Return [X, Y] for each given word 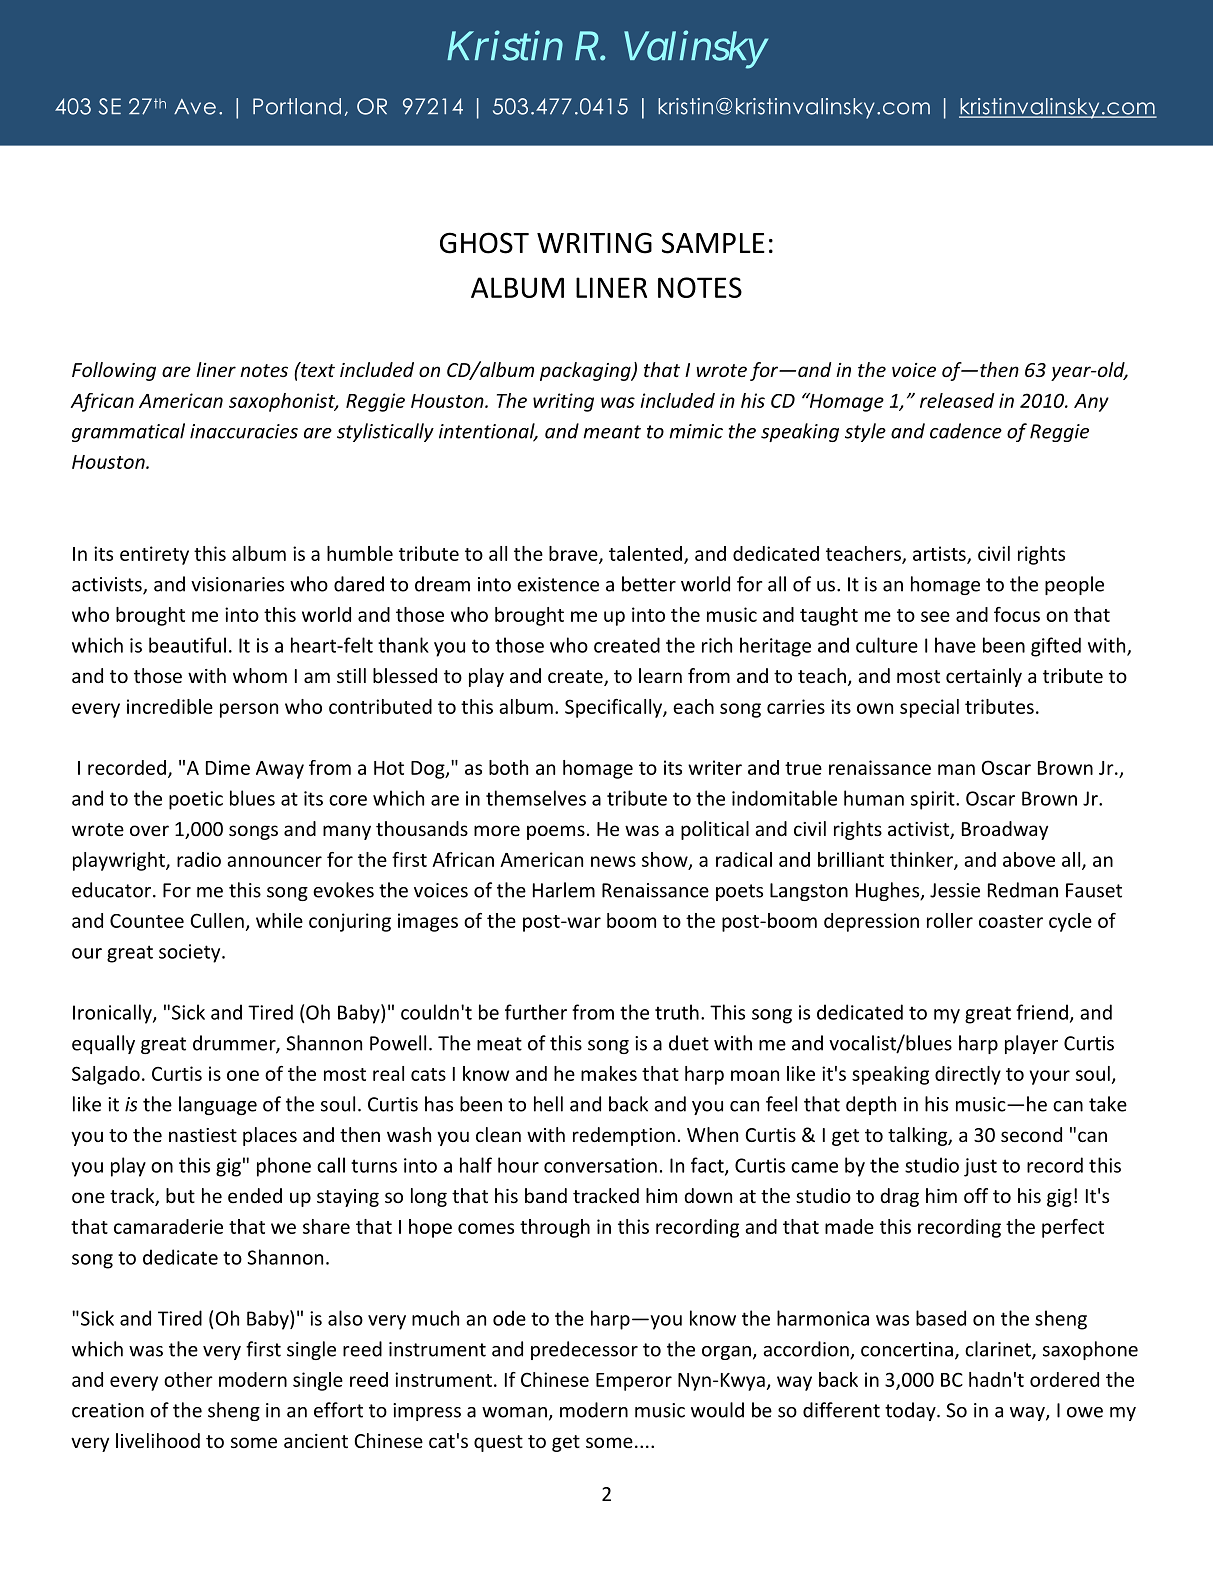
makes [609, 1073]
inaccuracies [244, 431]
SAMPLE [713, 243]
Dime [228, 767]
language [218, 1105]
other [188, 1379]
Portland [297, 106]
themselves [536, 798]
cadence [966, 431]
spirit [934, 800]
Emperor [634, 1382]
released [957, 400]
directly [968, 1075]
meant [612, 432]
